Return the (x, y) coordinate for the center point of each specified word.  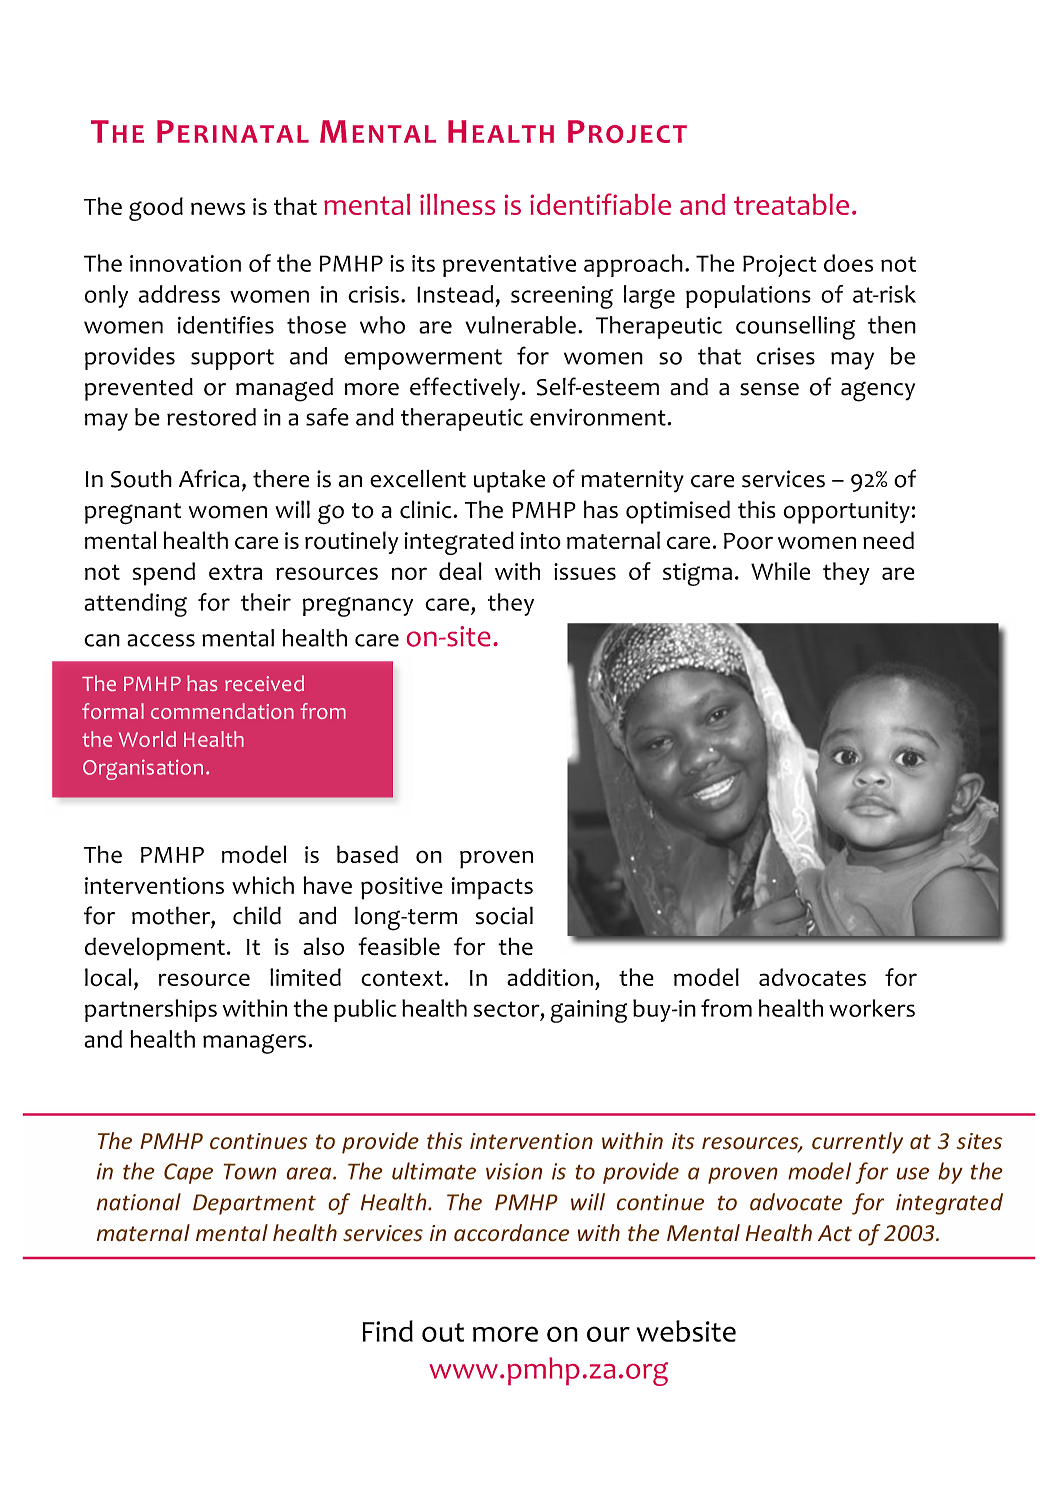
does (848, 263)
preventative (509, 266)
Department (254, 1204)
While (780, 571)
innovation (185, 263)
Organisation (143, 769)
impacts (492, 888)
